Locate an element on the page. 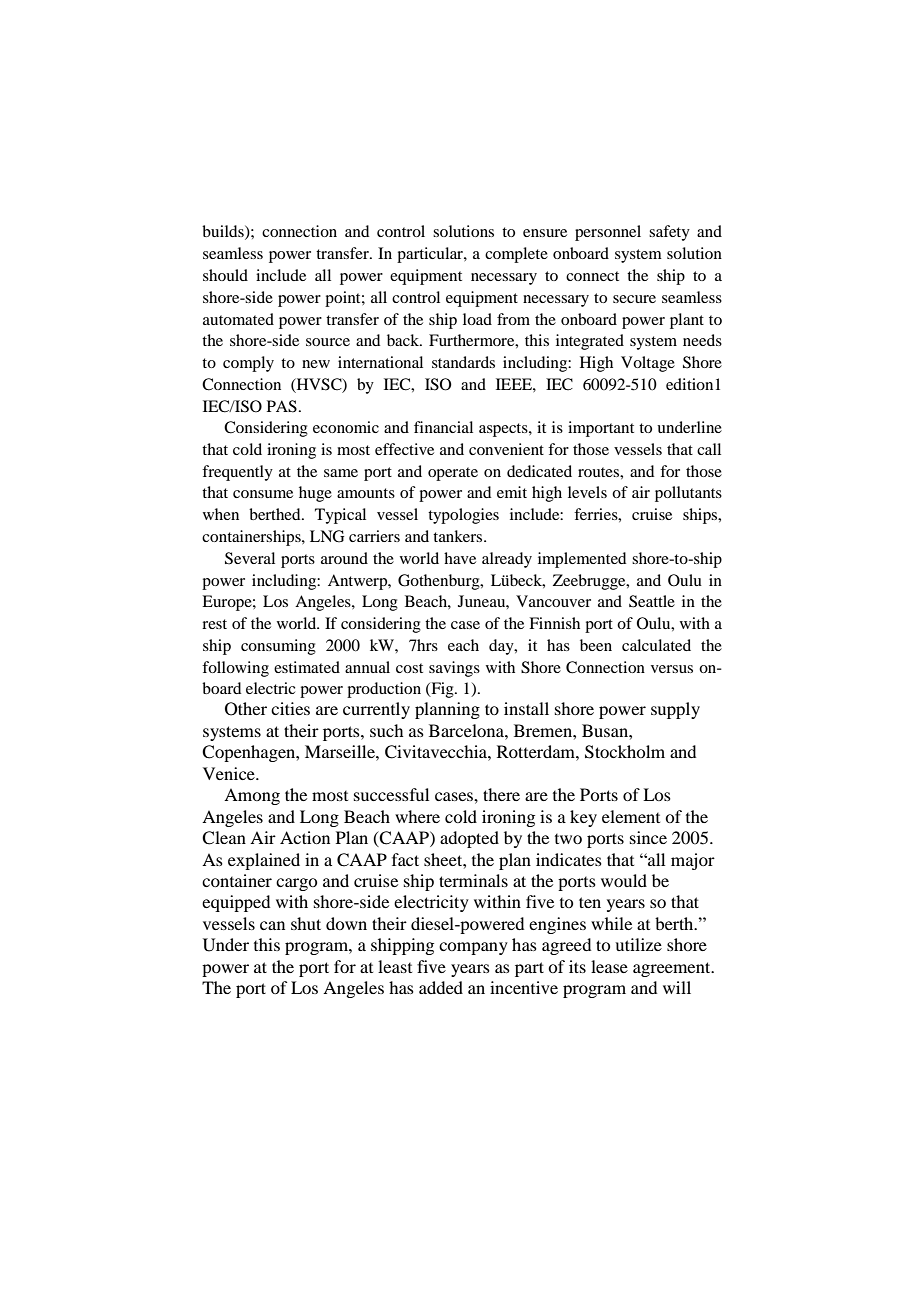 This page has height=1308, width=924. Gothenburg is located at coordinates (440, 582).
